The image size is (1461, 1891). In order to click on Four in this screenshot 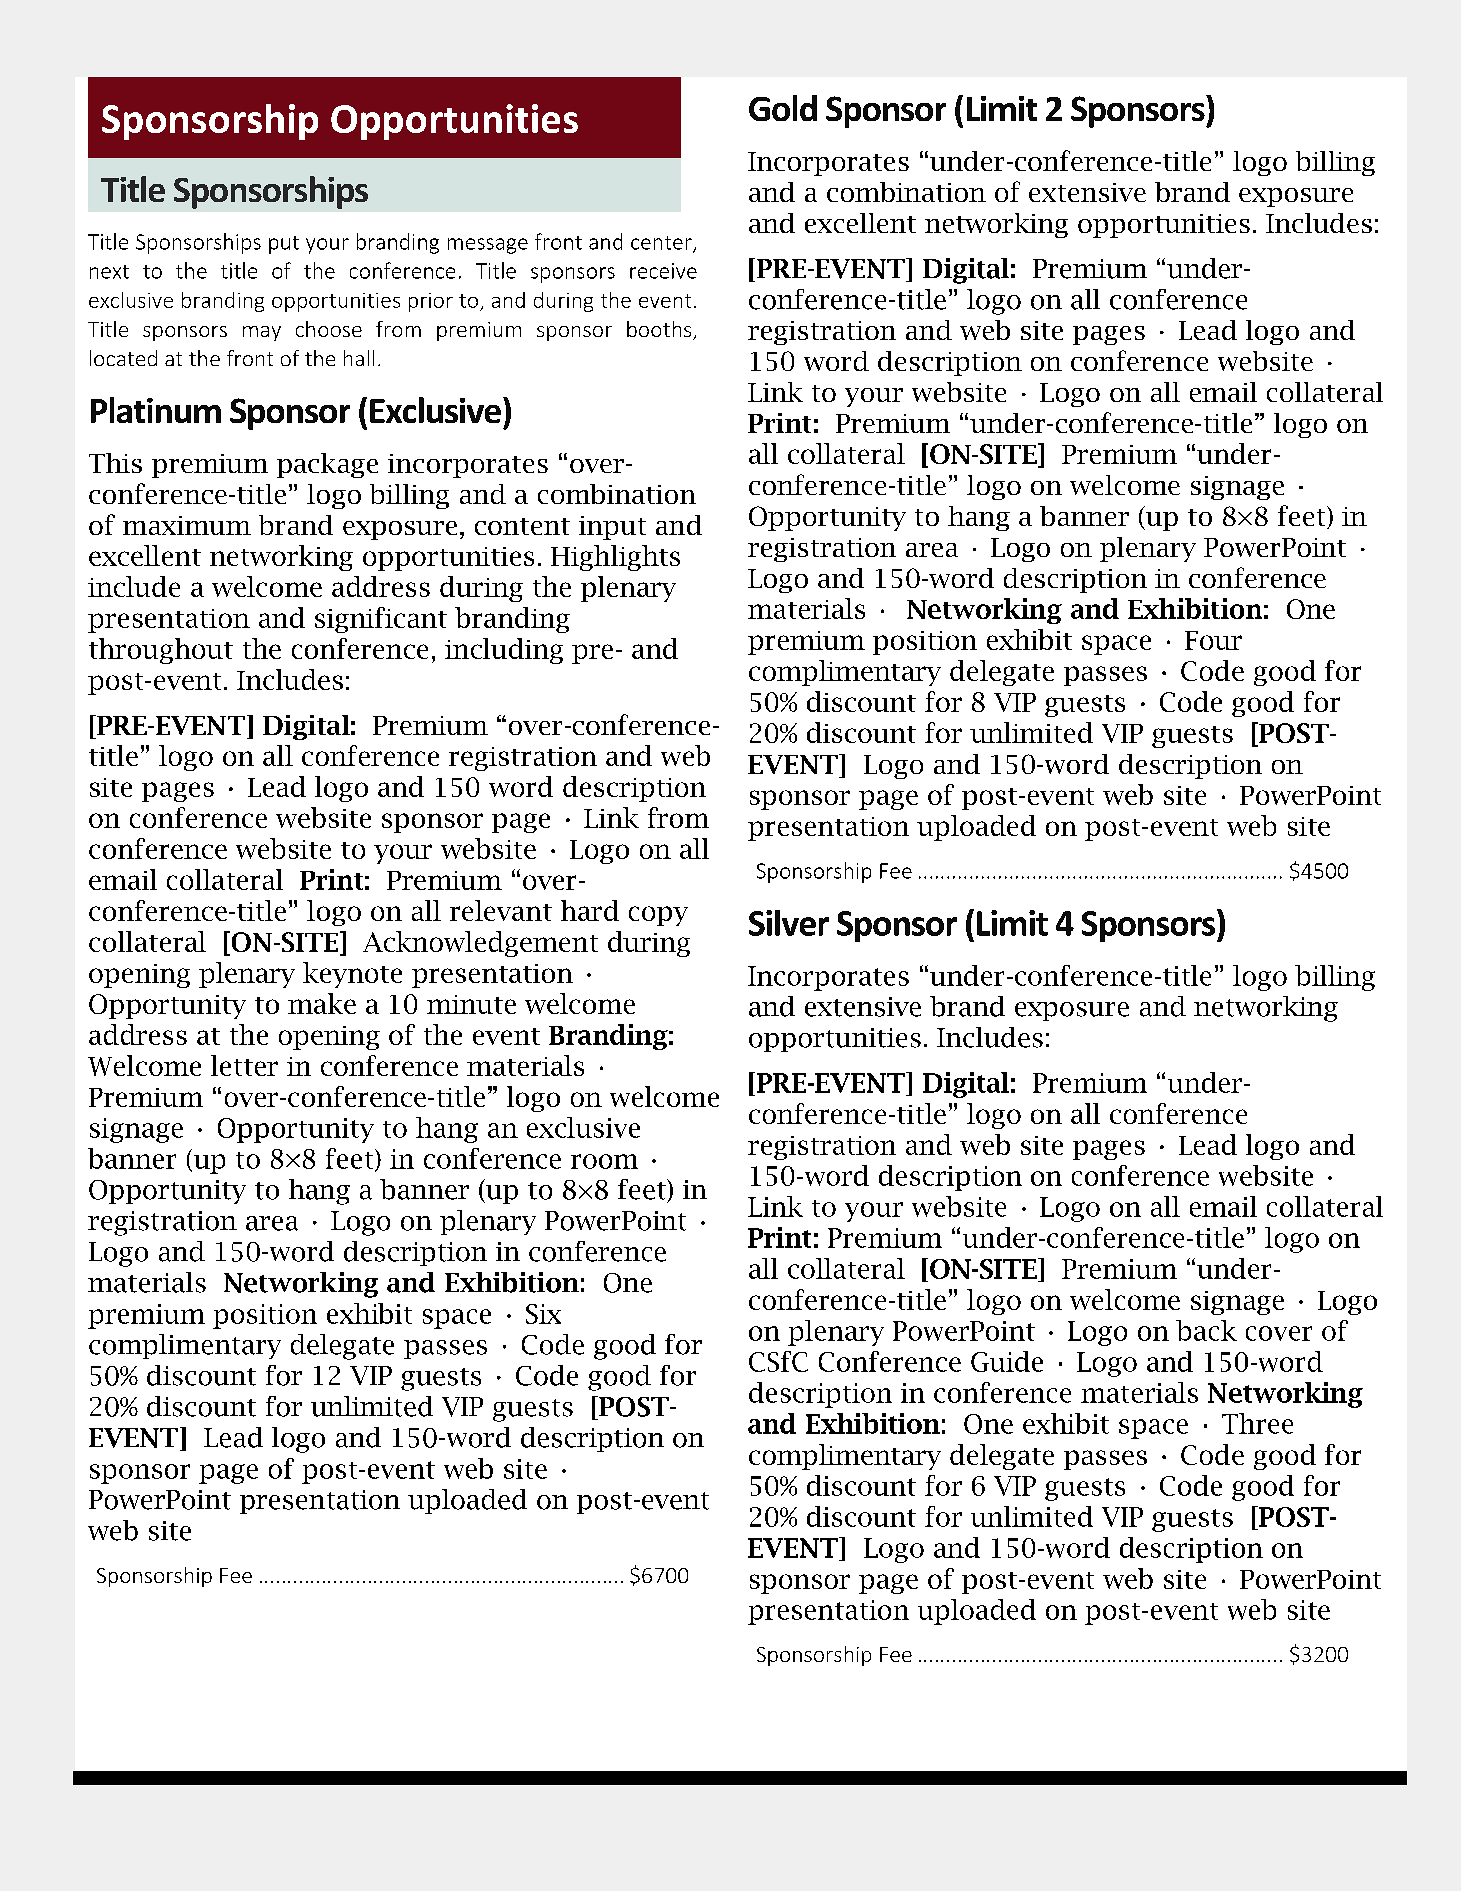, I will do `click(1213, 640)`.
